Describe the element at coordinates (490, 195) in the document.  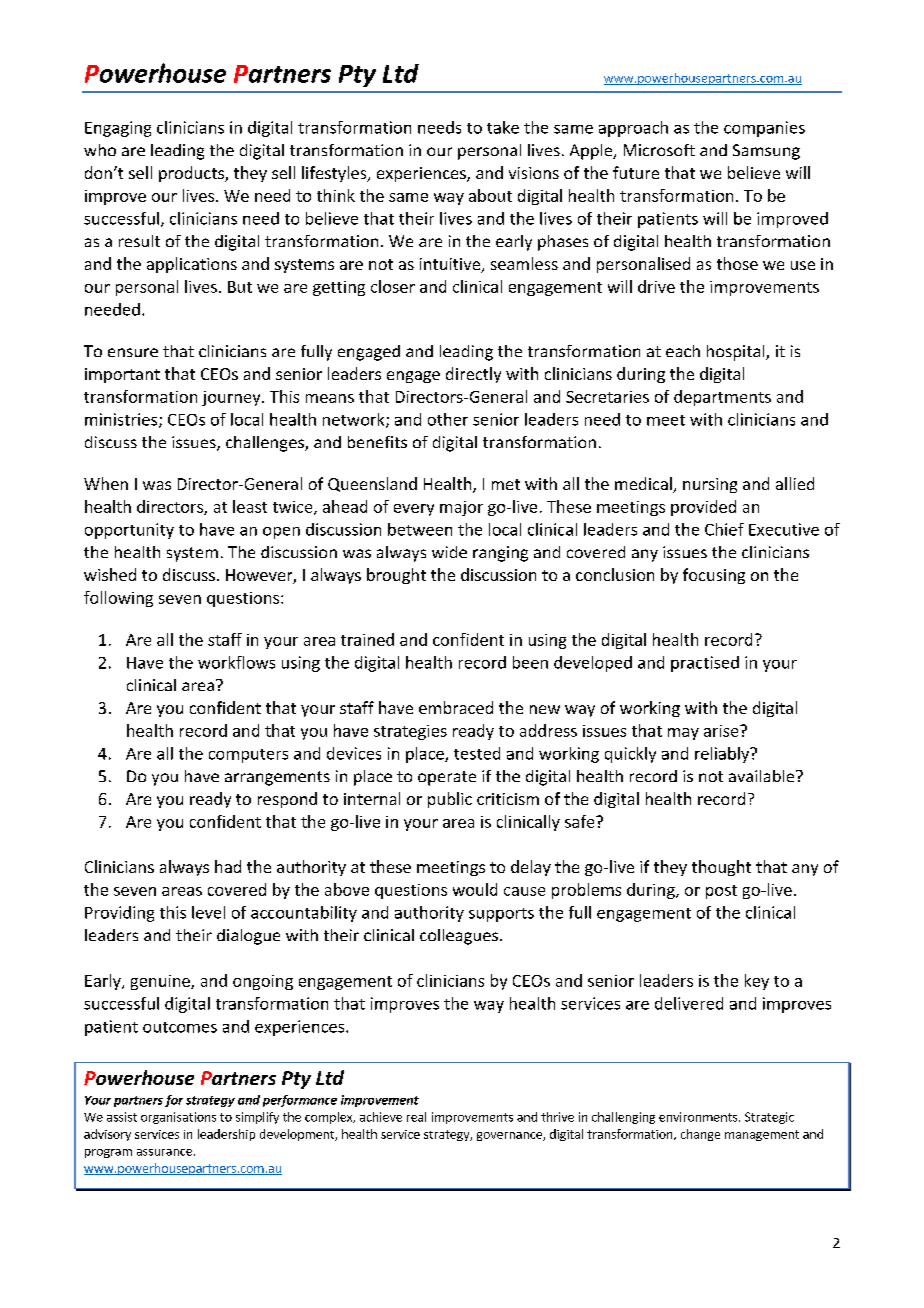
I see `about` at that location.
